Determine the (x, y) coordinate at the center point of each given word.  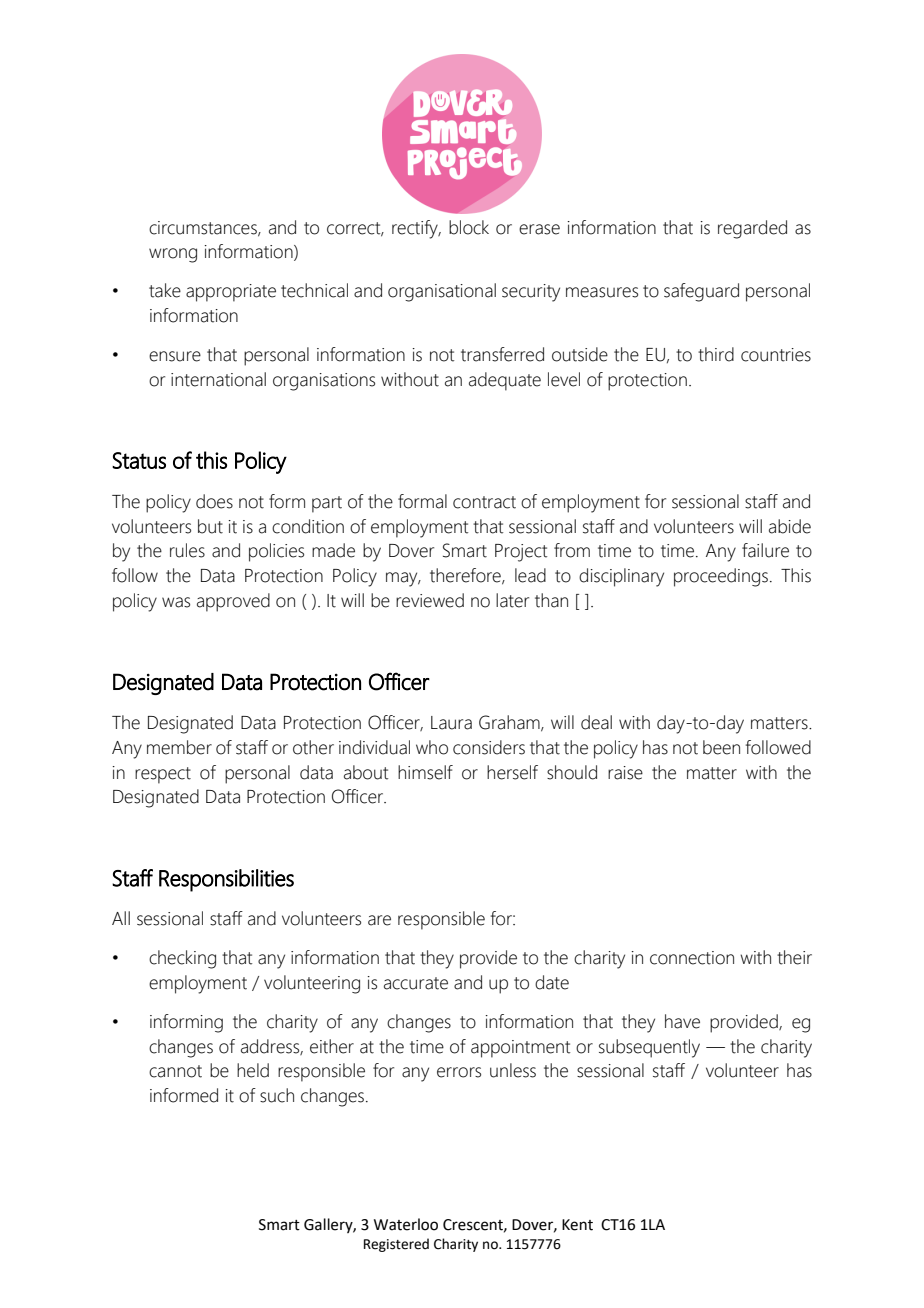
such (277, 1095)
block (469, 227)
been (721, 747)
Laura (451, 723)
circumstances (204, 228)
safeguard (701, 292)
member (179, 747)
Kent (577, 1225)
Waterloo (406, 1224)
